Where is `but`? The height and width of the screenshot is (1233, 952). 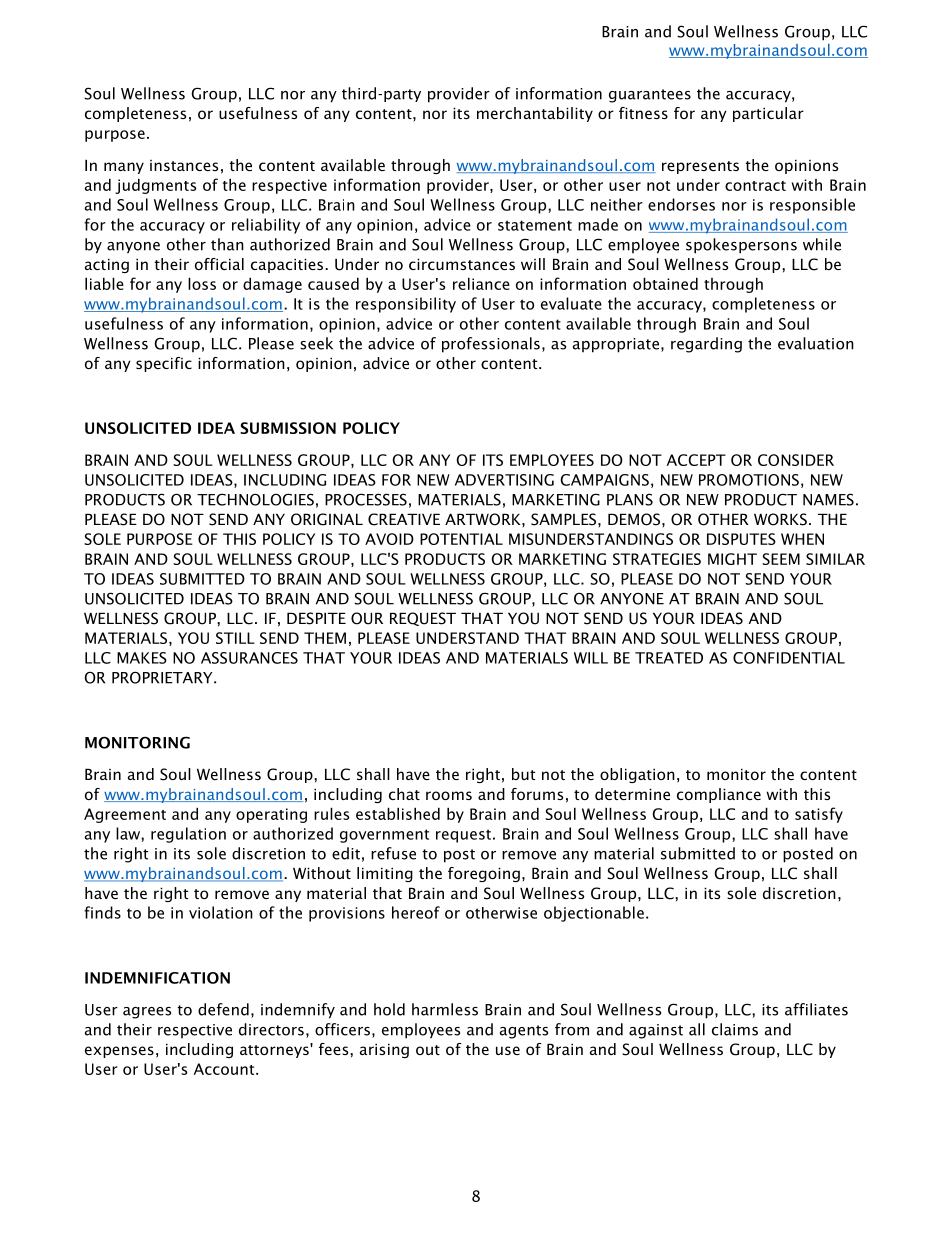
but is located at coordinates (523, 774).
